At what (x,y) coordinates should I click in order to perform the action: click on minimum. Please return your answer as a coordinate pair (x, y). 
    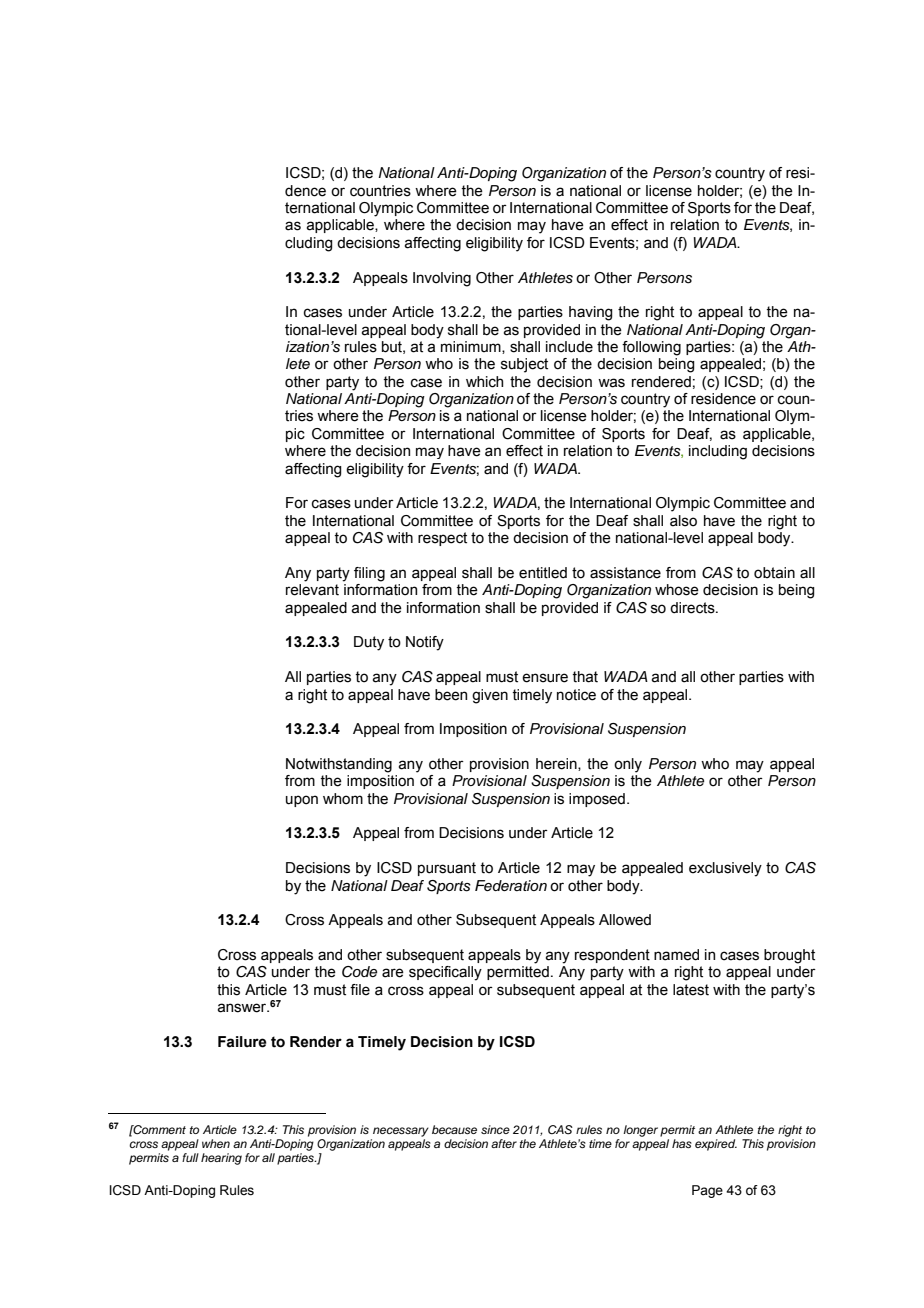
    Looking at the image, I should click on (472, 347).
